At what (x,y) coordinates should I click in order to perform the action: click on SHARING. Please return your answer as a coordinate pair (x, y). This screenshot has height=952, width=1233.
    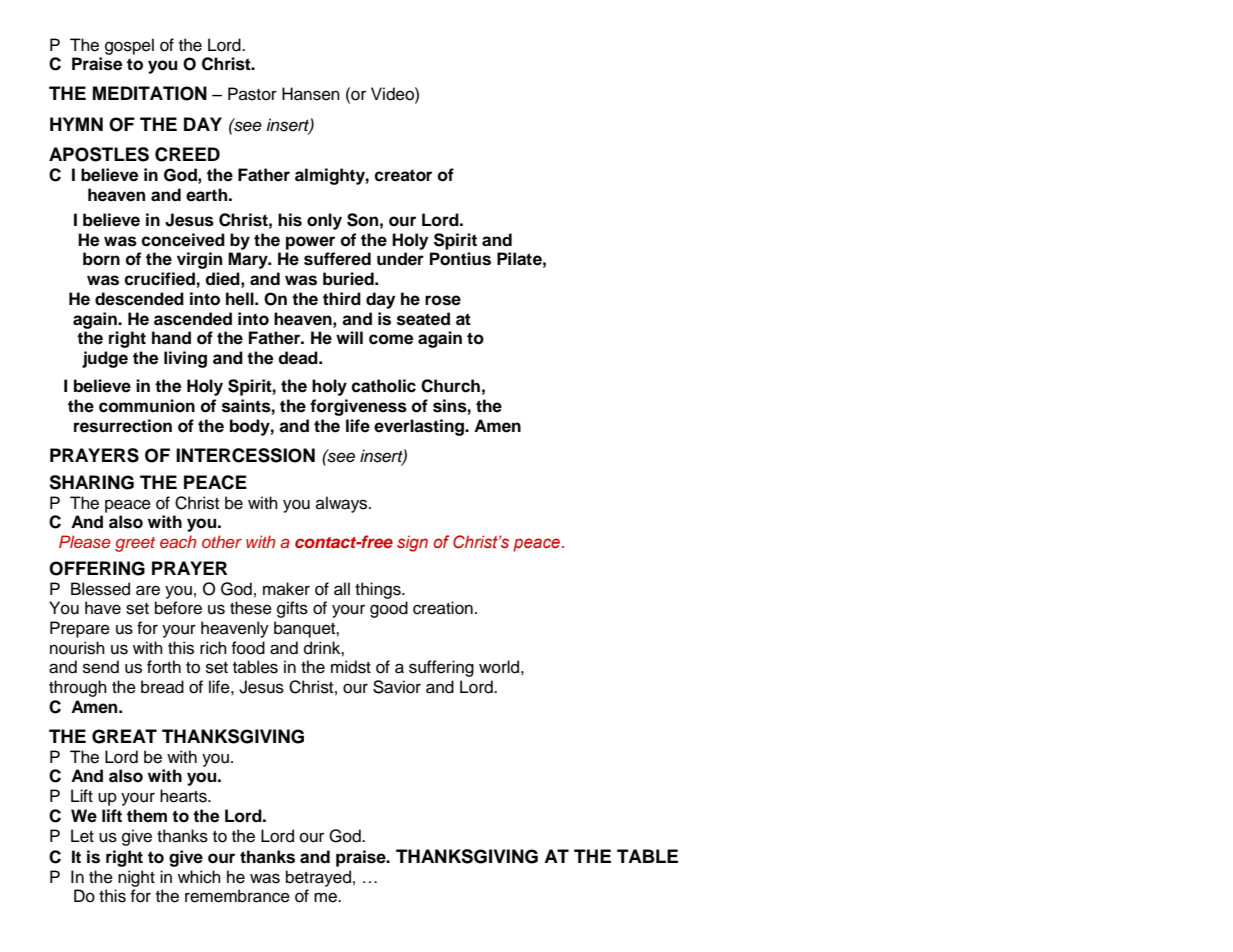
    Looking at the image, I should click on (91, 482).
